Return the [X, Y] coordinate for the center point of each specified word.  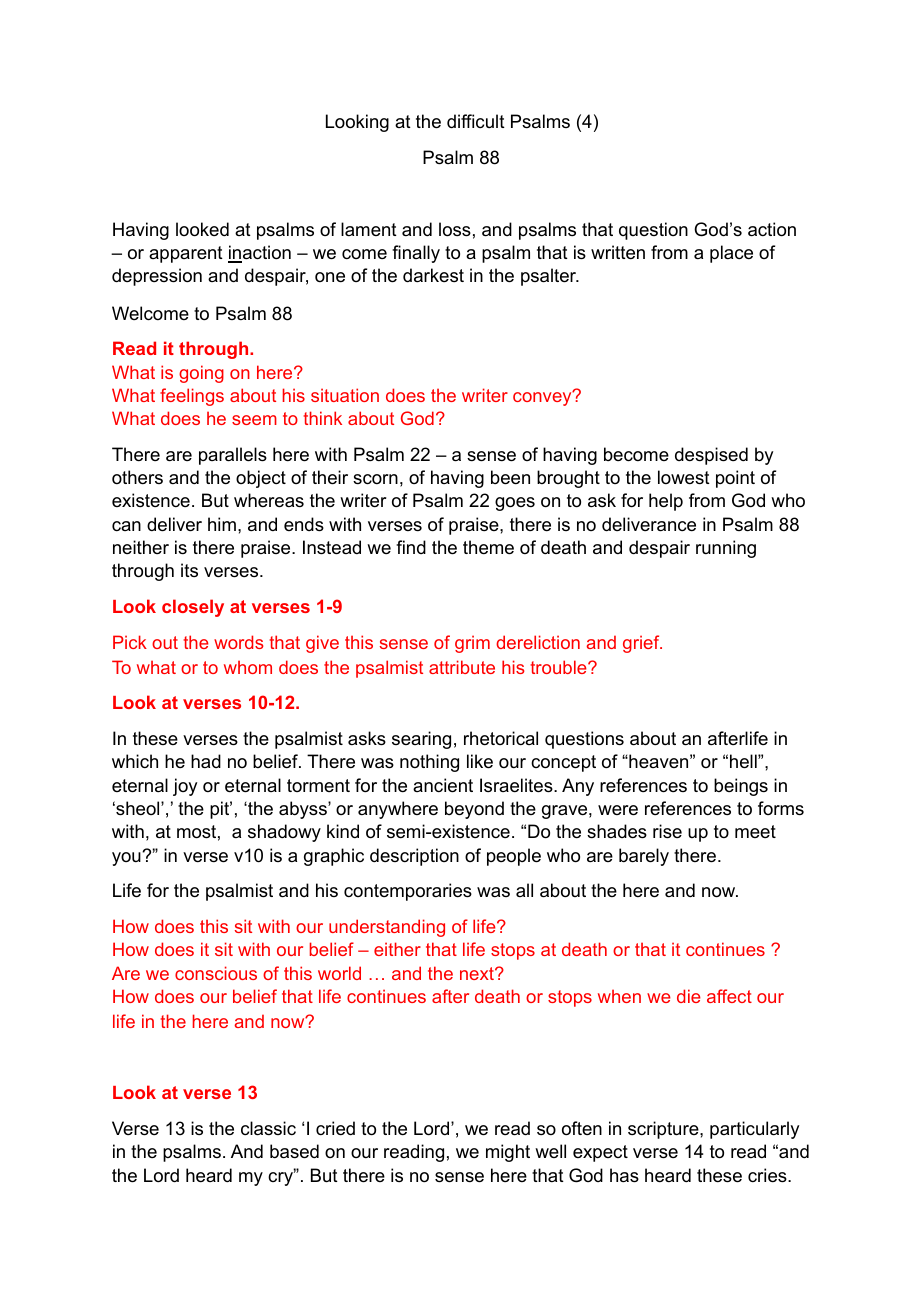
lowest [684, 477]
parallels [233, 456]
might [508, 1153]
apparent [186, 254]
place [731, 254]
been [510, 477]
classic [268, 1128]
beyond [474, 810]
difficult [476, 121]
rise [667, 831]
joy [185, 787]
